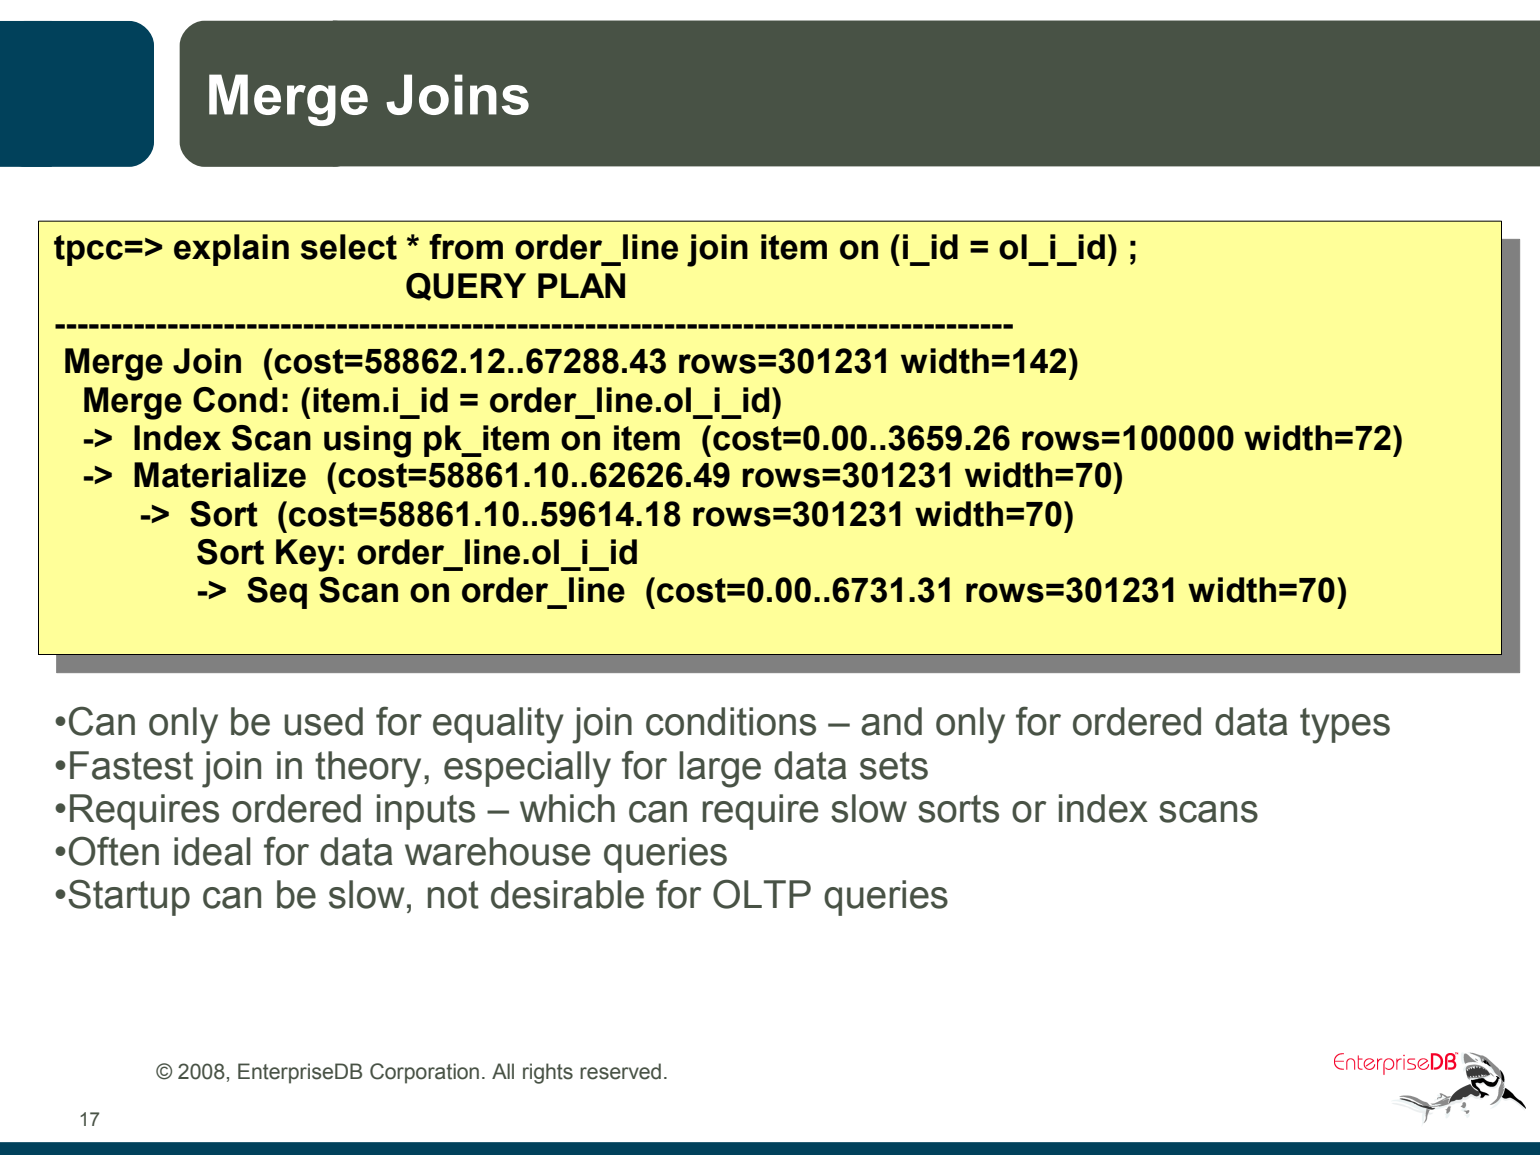  What do you see at coordinates (466, 287) in the screenshot?
I see `QUERY` at bounding box center [466, 287].
